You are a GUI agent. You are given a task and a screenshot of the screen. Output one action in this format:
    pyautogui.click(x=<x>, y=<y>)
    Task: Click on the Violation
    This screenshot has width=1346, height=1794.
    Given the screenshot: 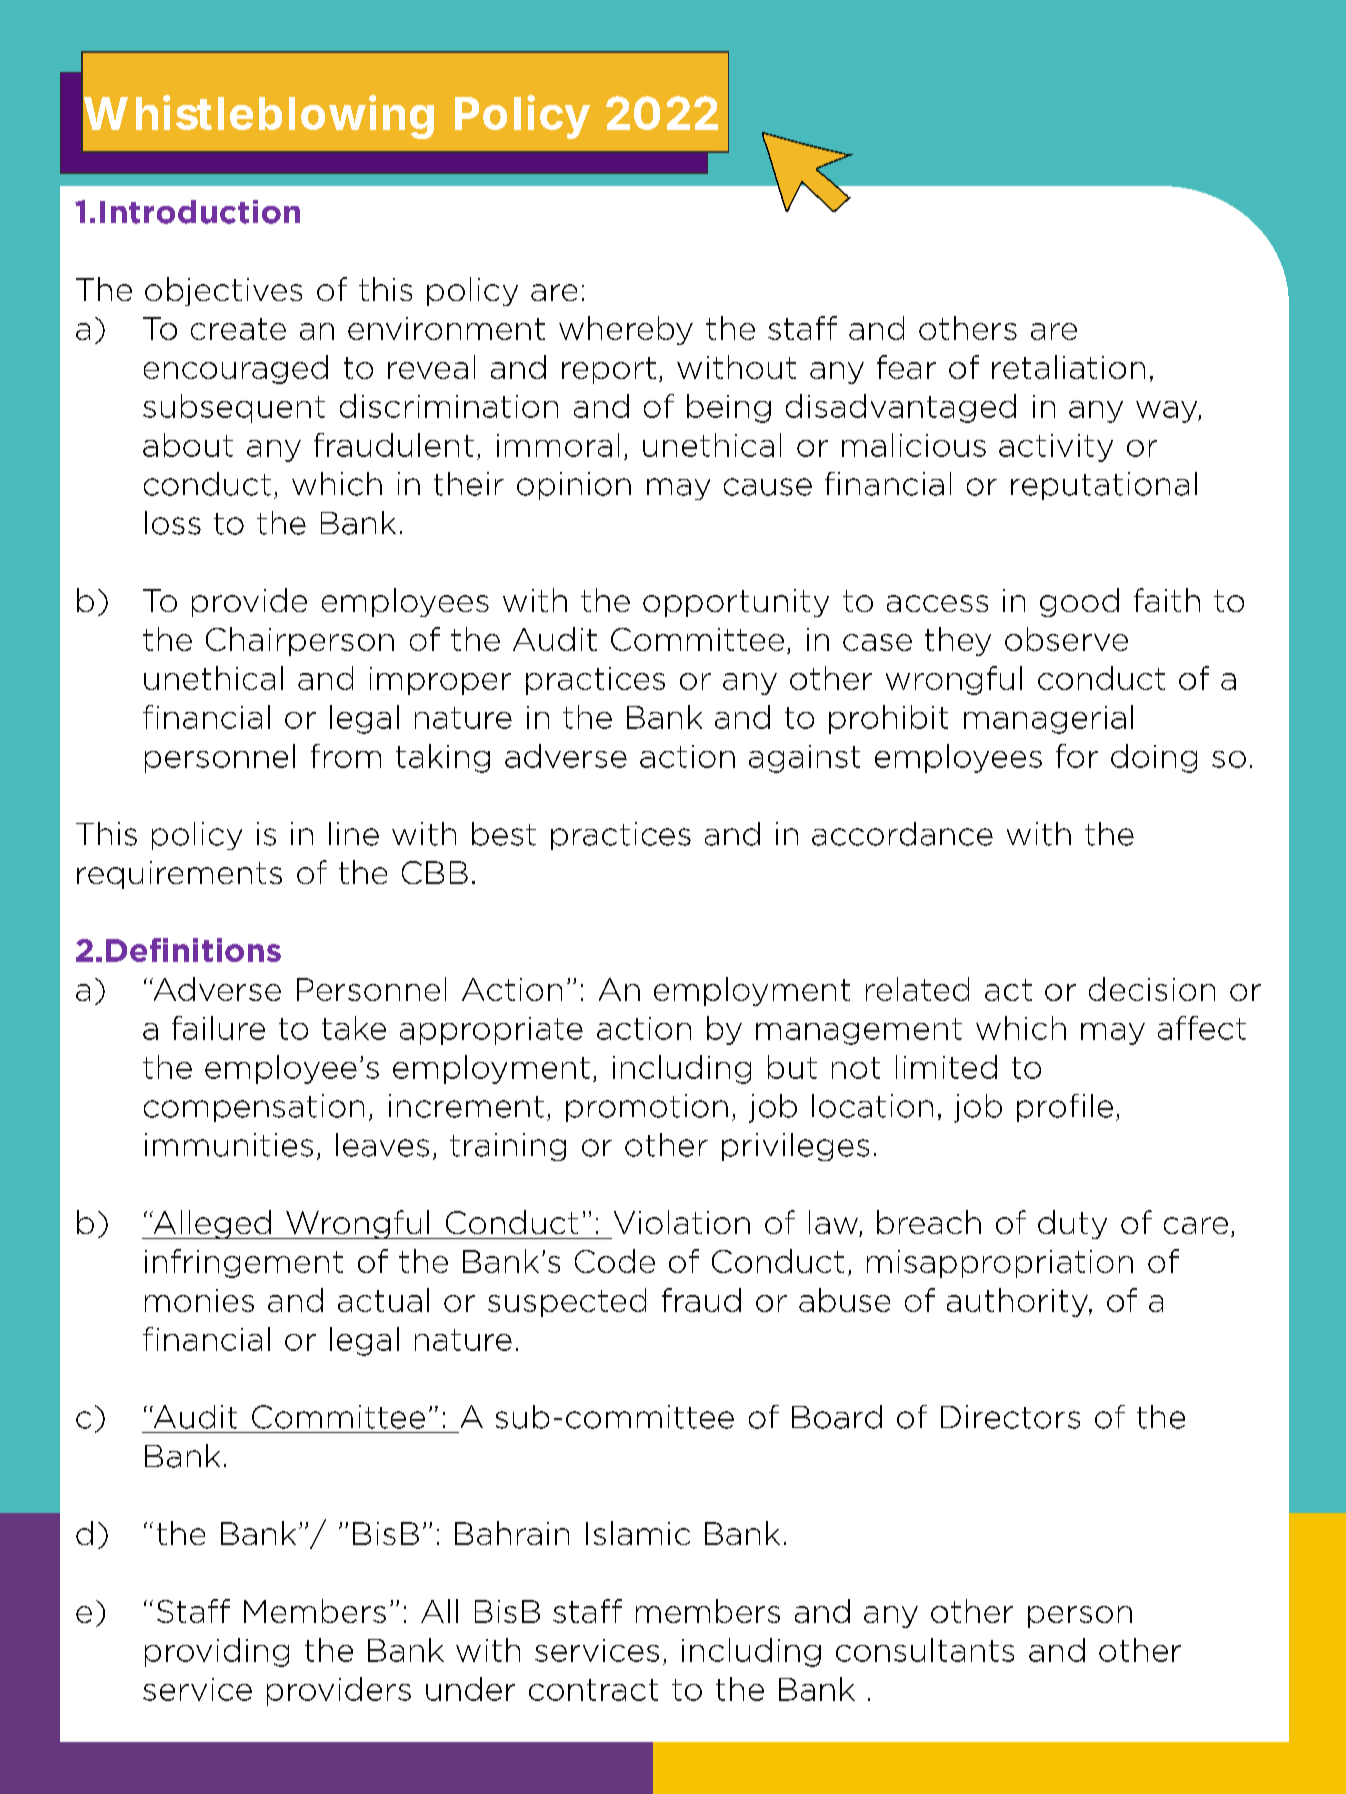 What is the action you would take?
    pyautogui.click(x=682, y=1222)
